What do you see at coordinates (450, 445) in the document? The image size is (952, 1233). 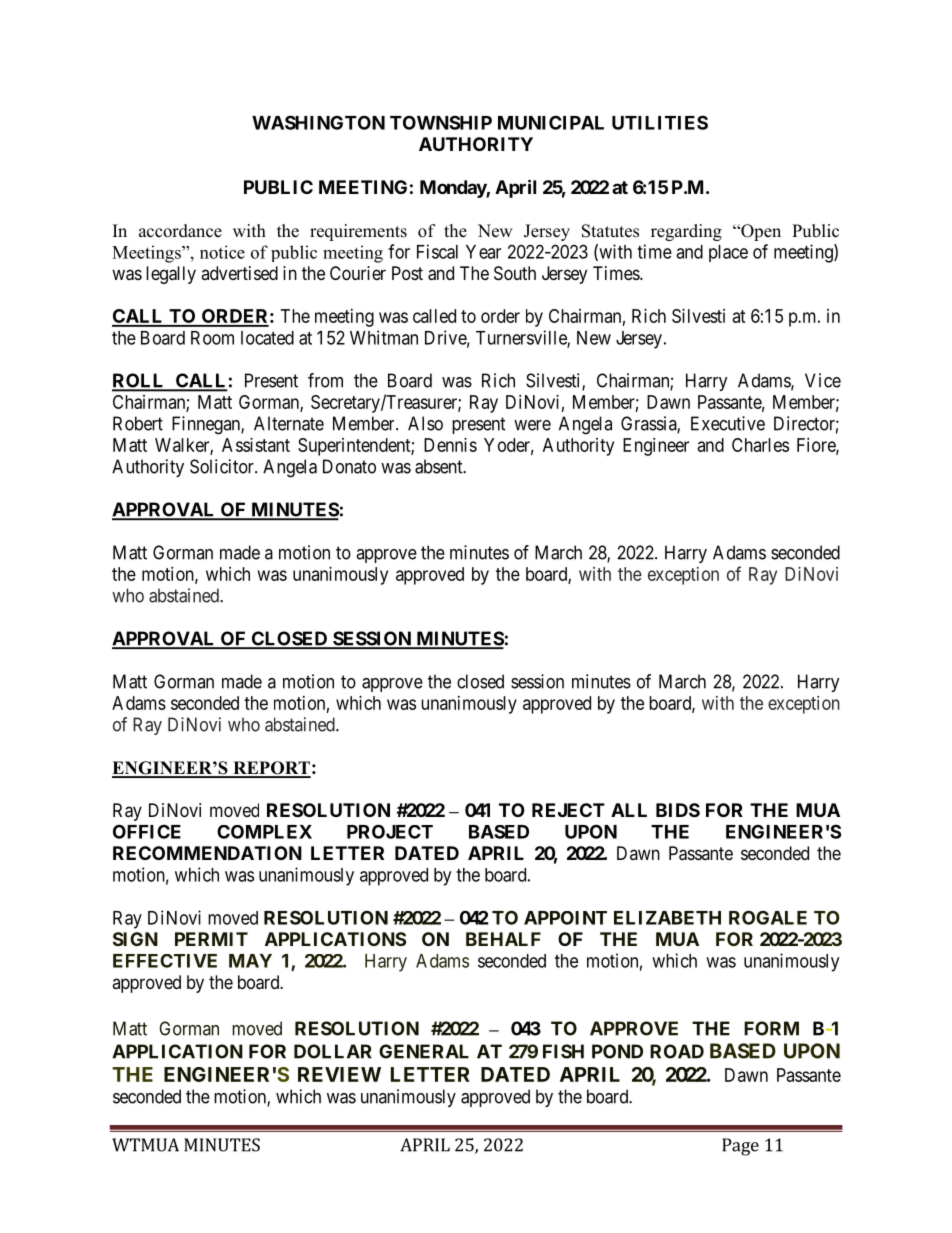 I see `Dennis` at bounding box center [450, 445].
